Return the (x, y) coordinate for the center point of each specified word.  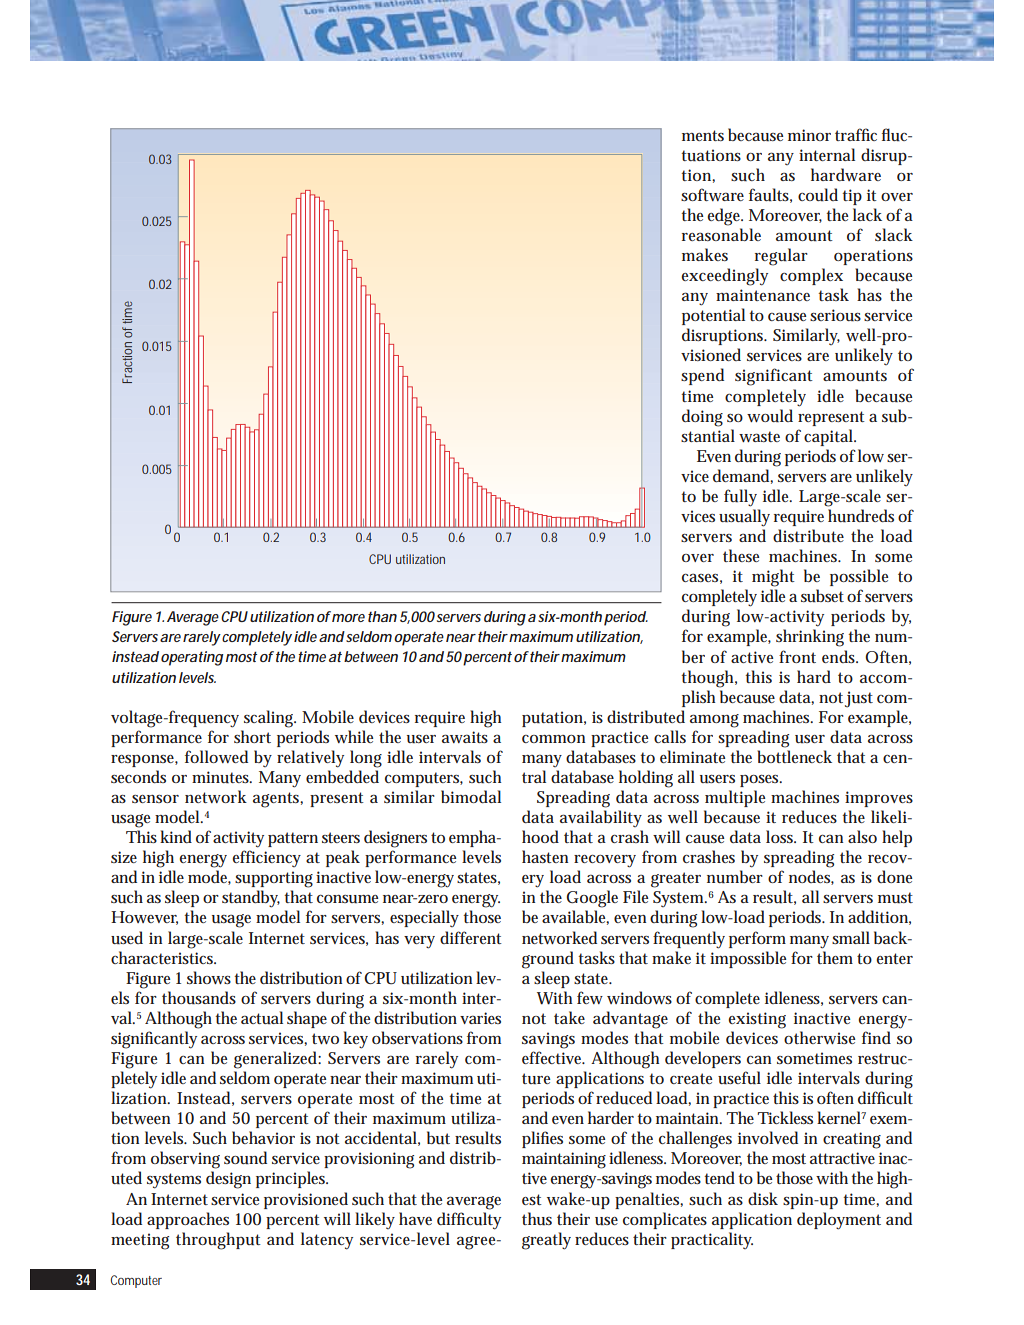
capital (829, 437)
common (553, 739)
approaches (188, 1220)
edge (725, 217)
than (382, 616)
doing (702, 418)
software (712, 194)
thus (537, 1219)
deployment (839, 1221)
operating (192, 658)
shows (209, 977)
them (835, 957)
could (818, 195)
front (797, 656)
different (471, 937)
